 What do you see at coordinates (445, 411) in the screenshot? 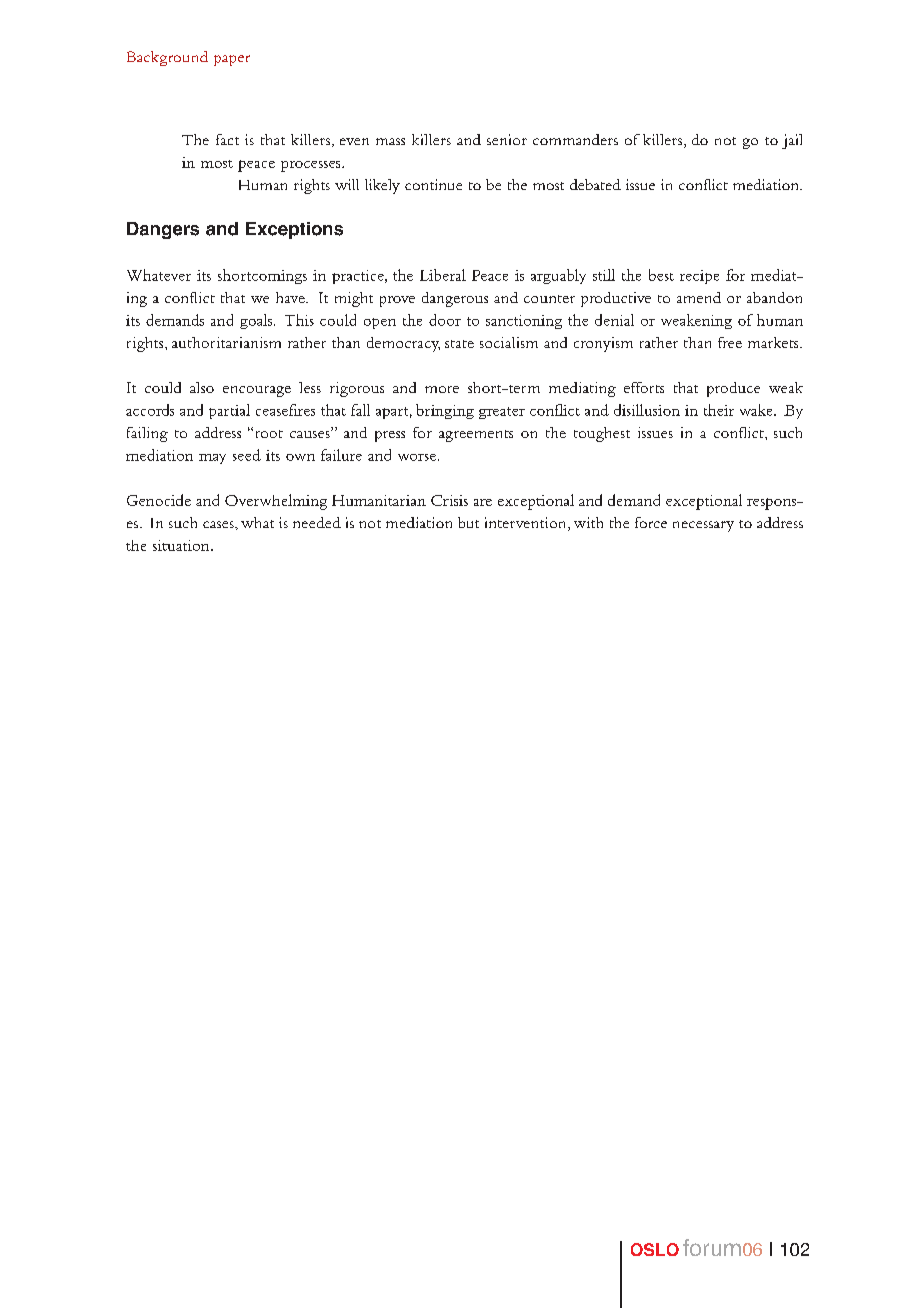
I see `bringing` at bounding box center [445, 411].
